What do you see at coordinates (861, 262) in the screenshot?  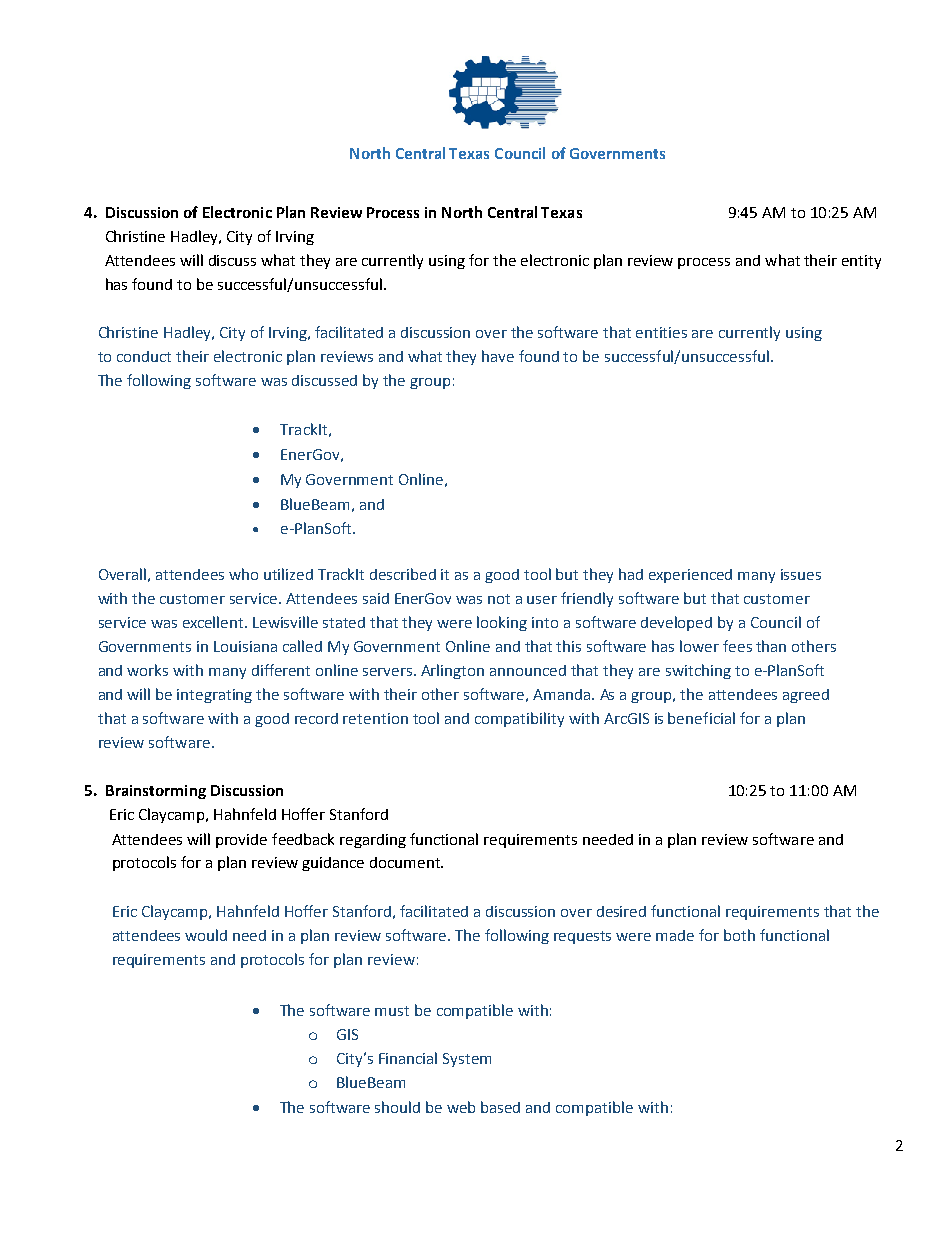 I see `entity` at bounding box center [861, 262].
